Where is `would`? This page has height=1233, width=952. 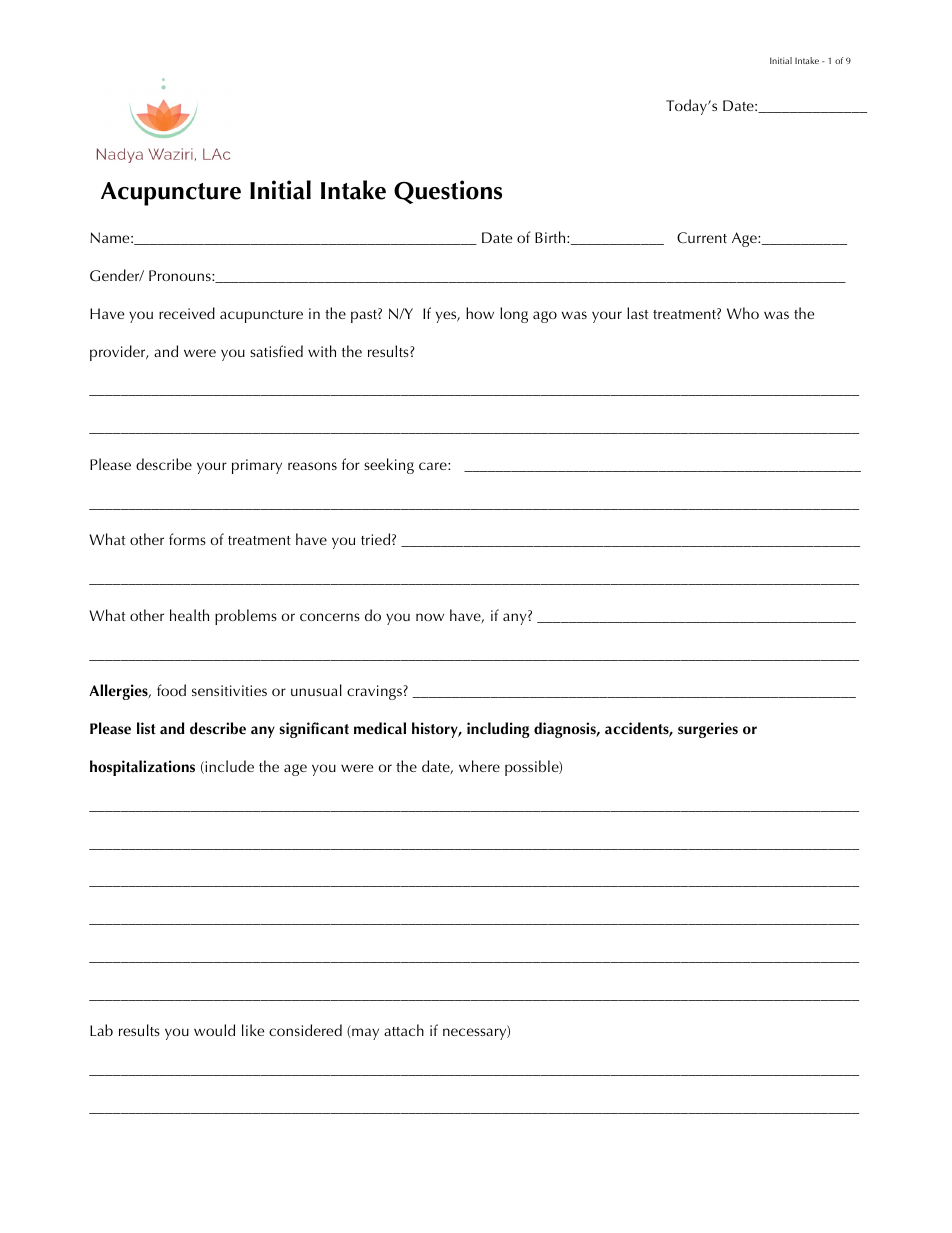
would is located at coordinates (214, 1030).
